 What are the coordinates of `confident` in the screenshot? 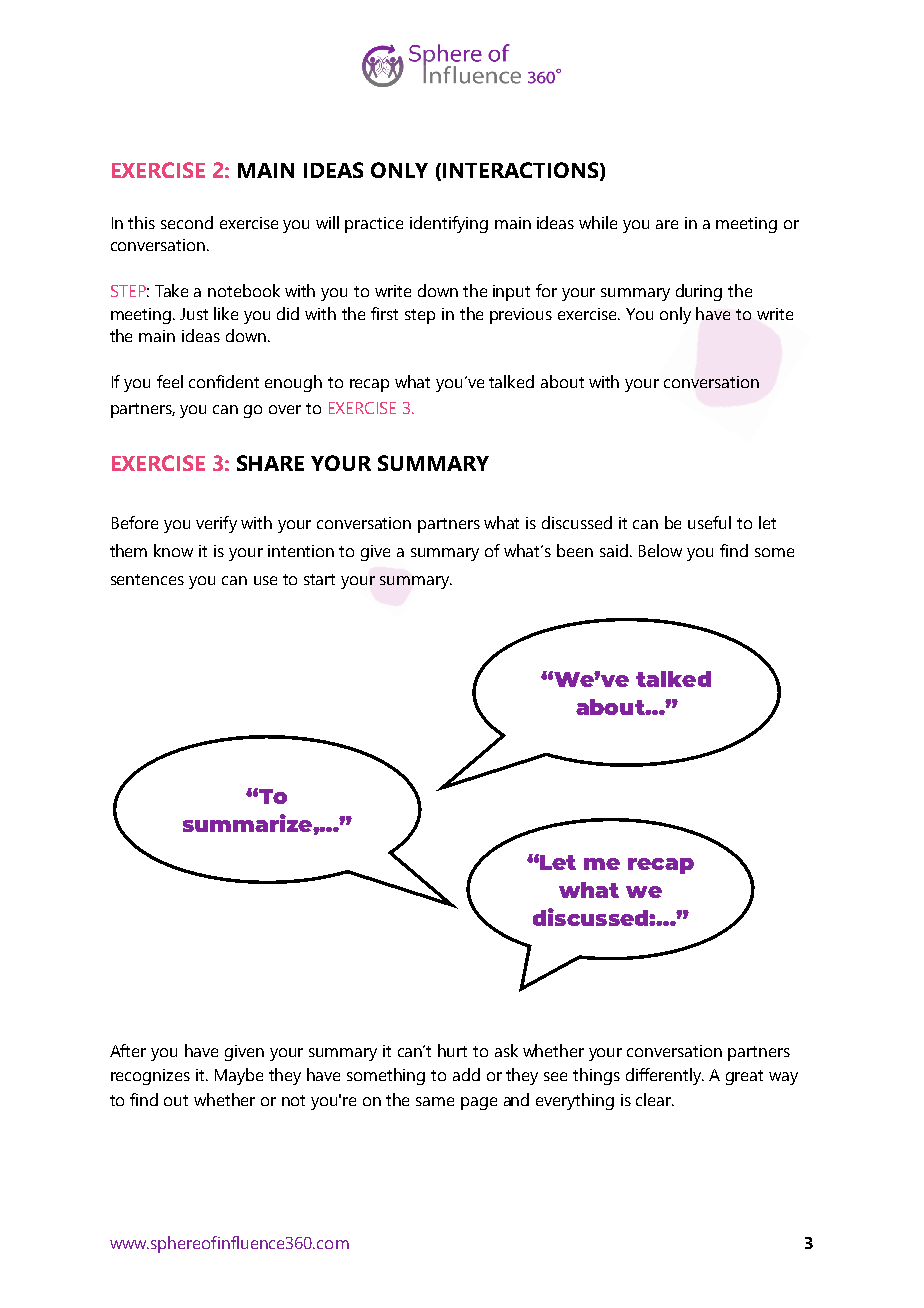 It's located at (224, 381).
